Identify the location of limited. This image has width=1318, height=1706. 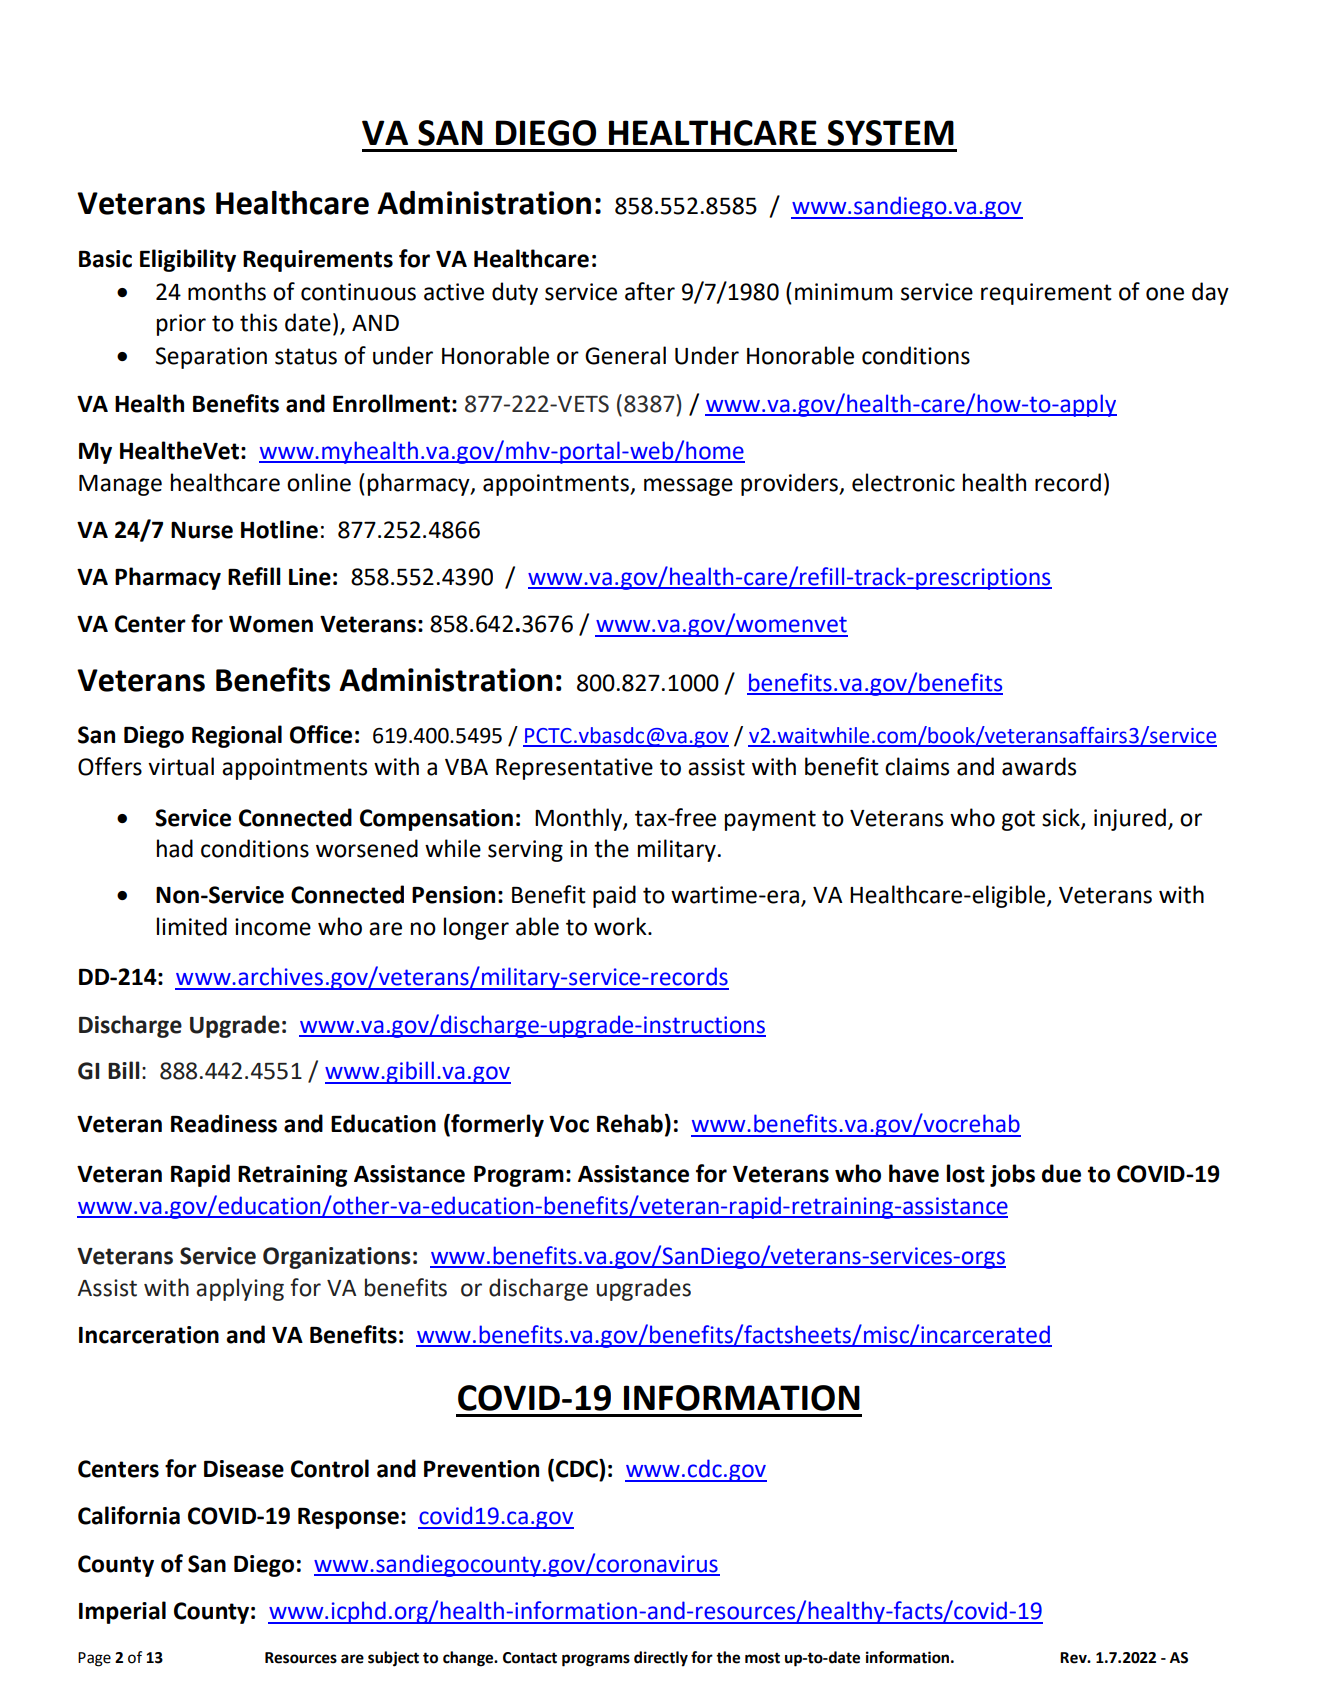
(192, 926).
